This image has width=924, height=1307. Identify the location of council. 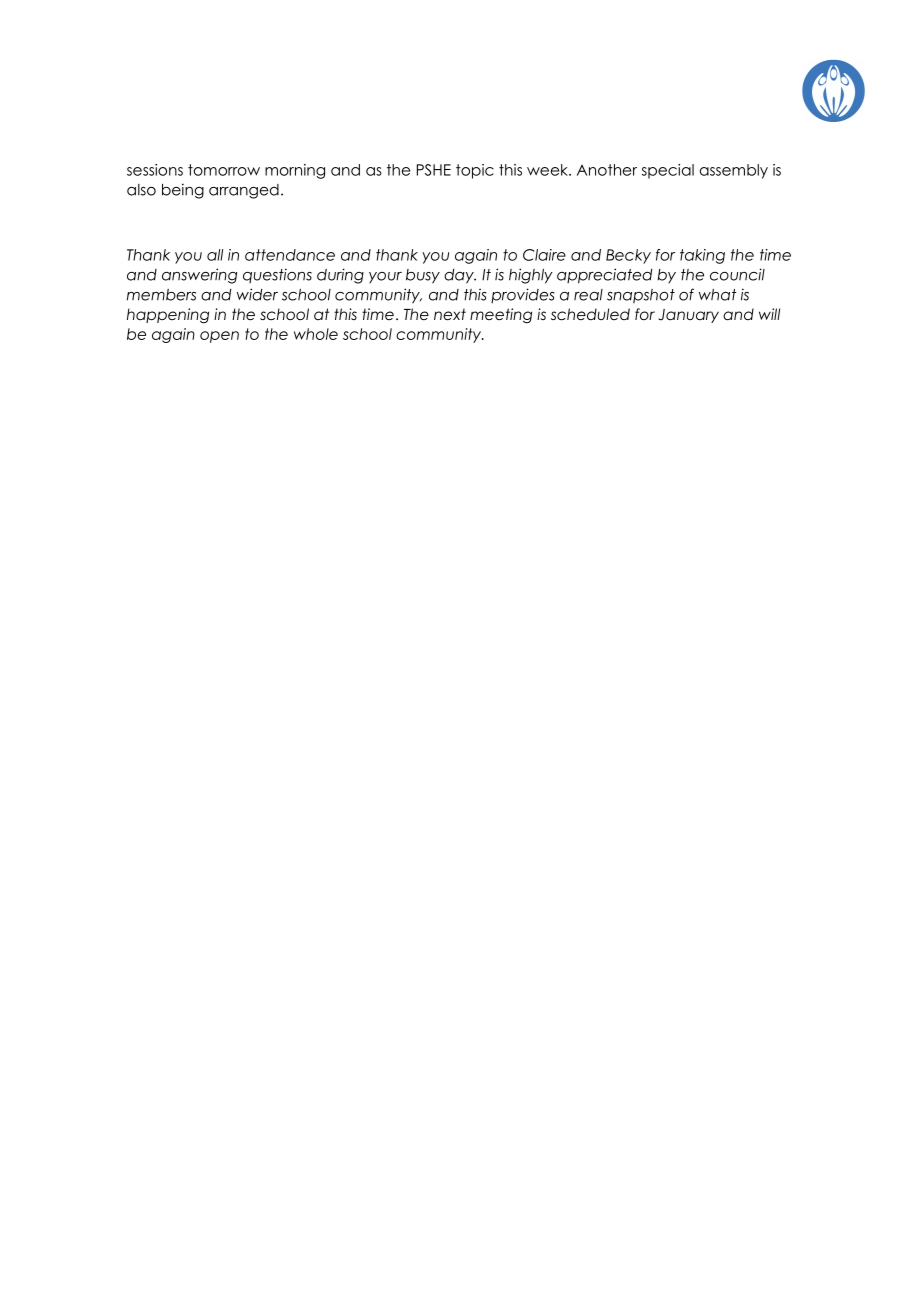
(737, 274).
